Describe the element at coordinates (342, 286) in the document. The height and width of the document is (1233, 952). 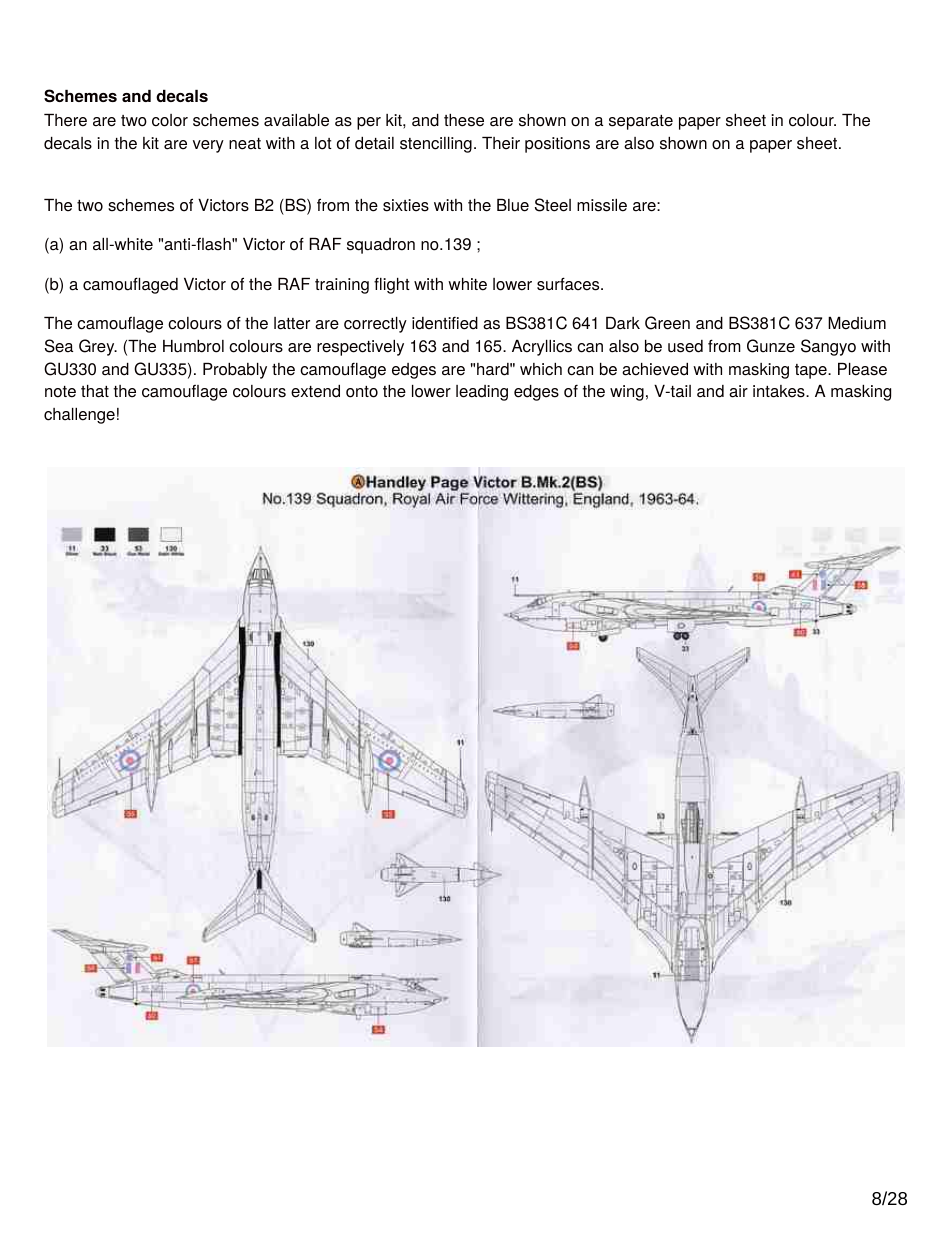
I see `training` at that location.
